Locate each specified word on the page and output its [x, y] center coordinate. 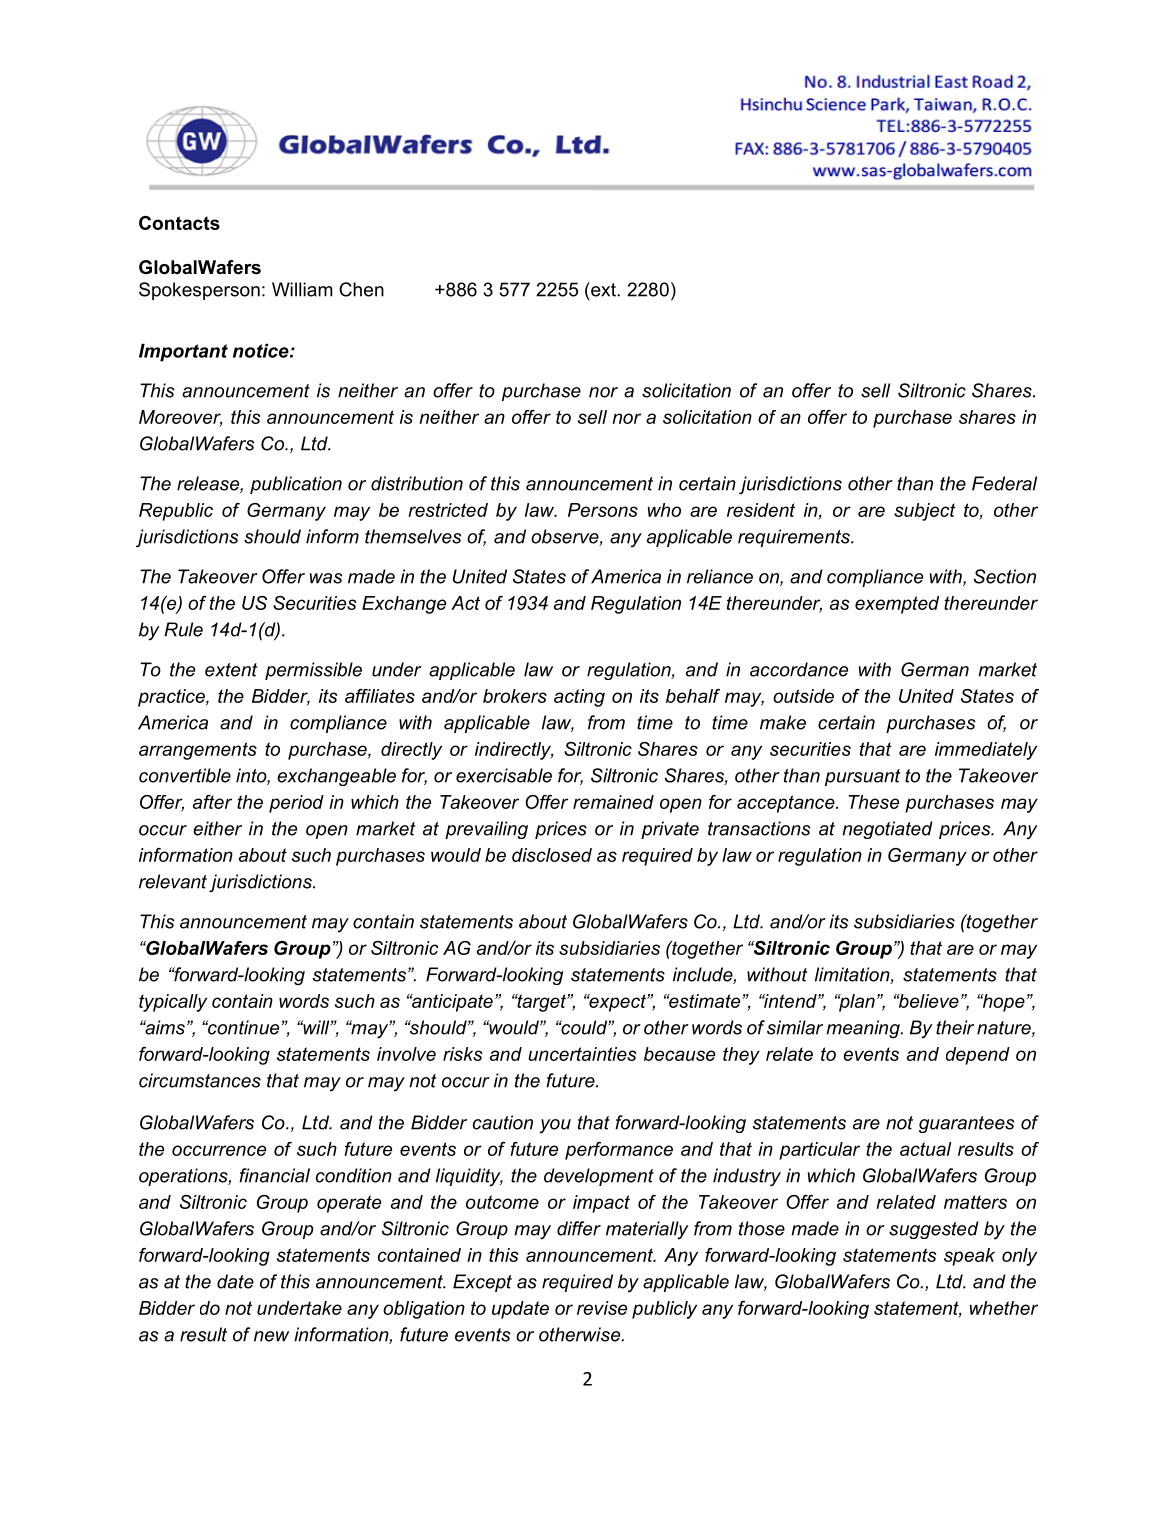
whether [1003, 1308]
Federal [1004, 483]
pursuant [863, 777]
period [296, 804]
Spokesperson [199, 291]
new [271, 1336]
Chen [361, 289]
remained [613, 802]
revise [602, 1308]
